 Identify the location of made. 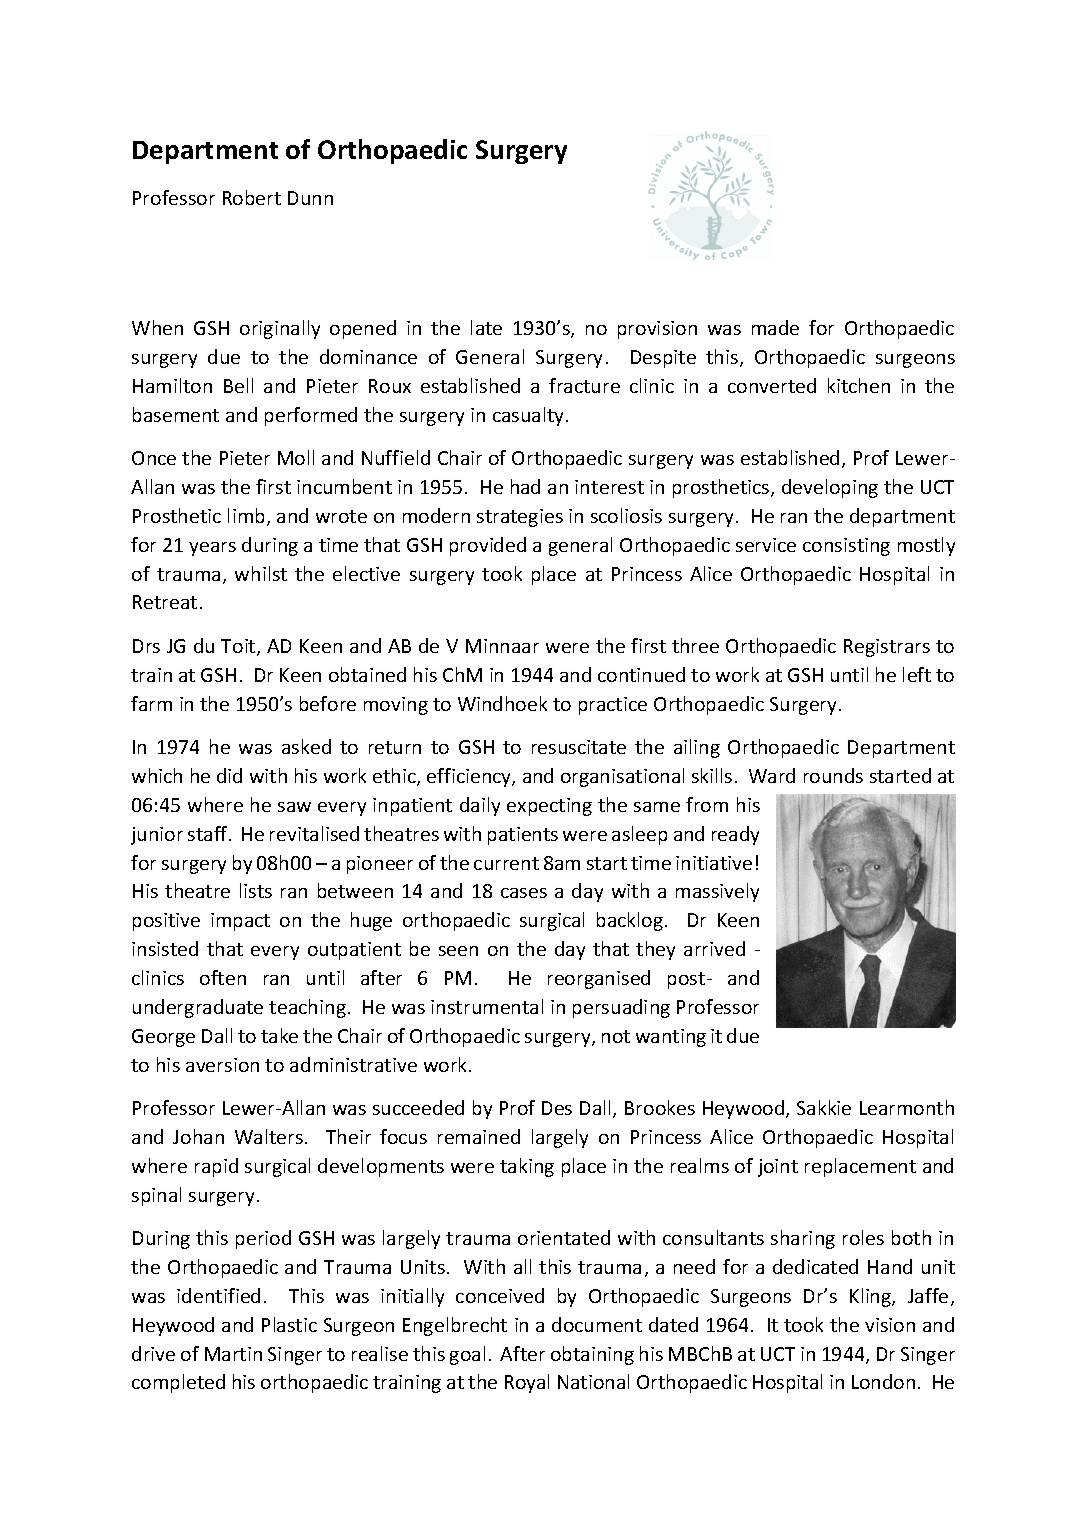
(775, 327).
